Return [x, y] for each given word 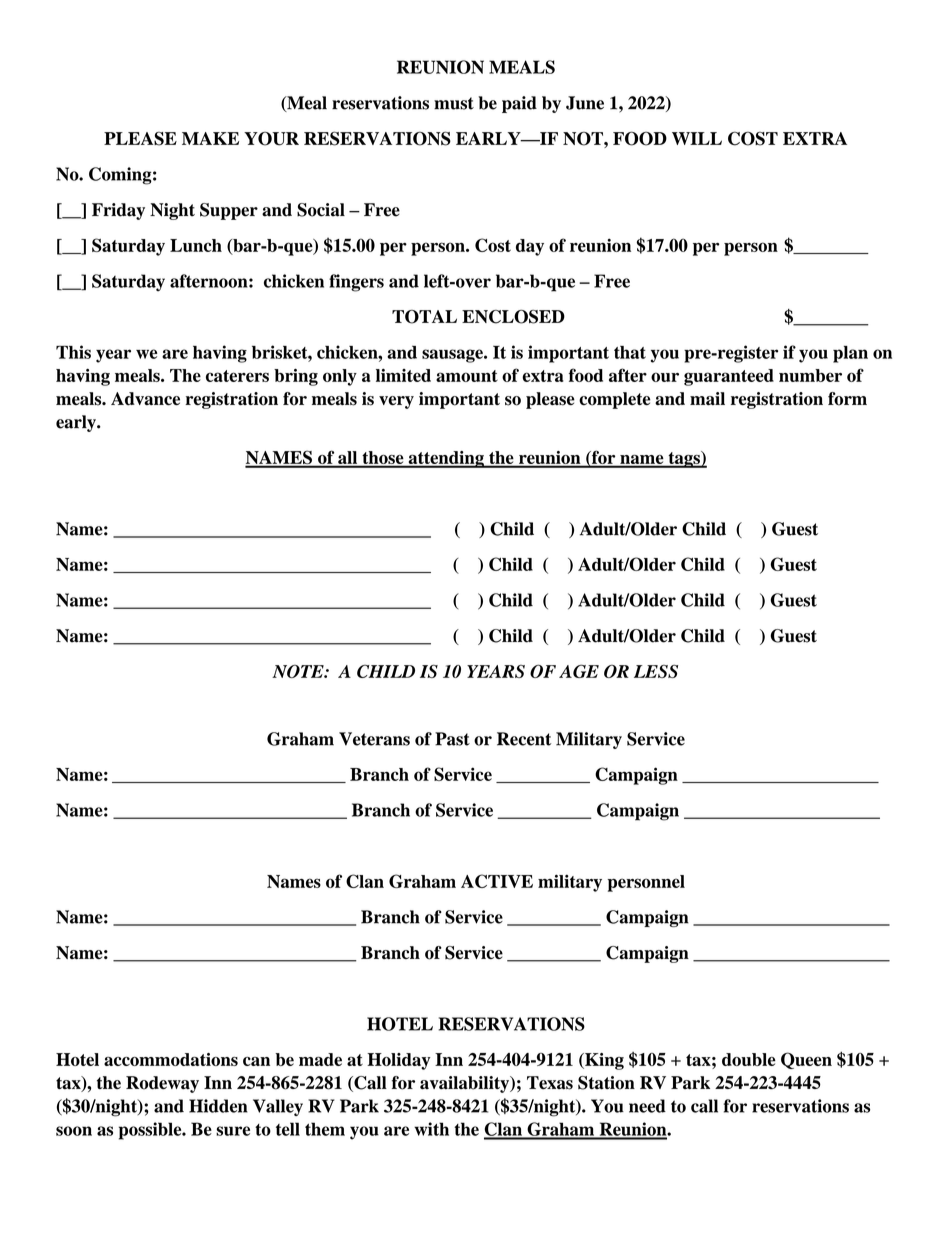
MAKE [210, 138]
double [749, 1059]
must [454, 103]
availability [466, 1084]
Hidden [218, 1106]
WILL [697, 138]
